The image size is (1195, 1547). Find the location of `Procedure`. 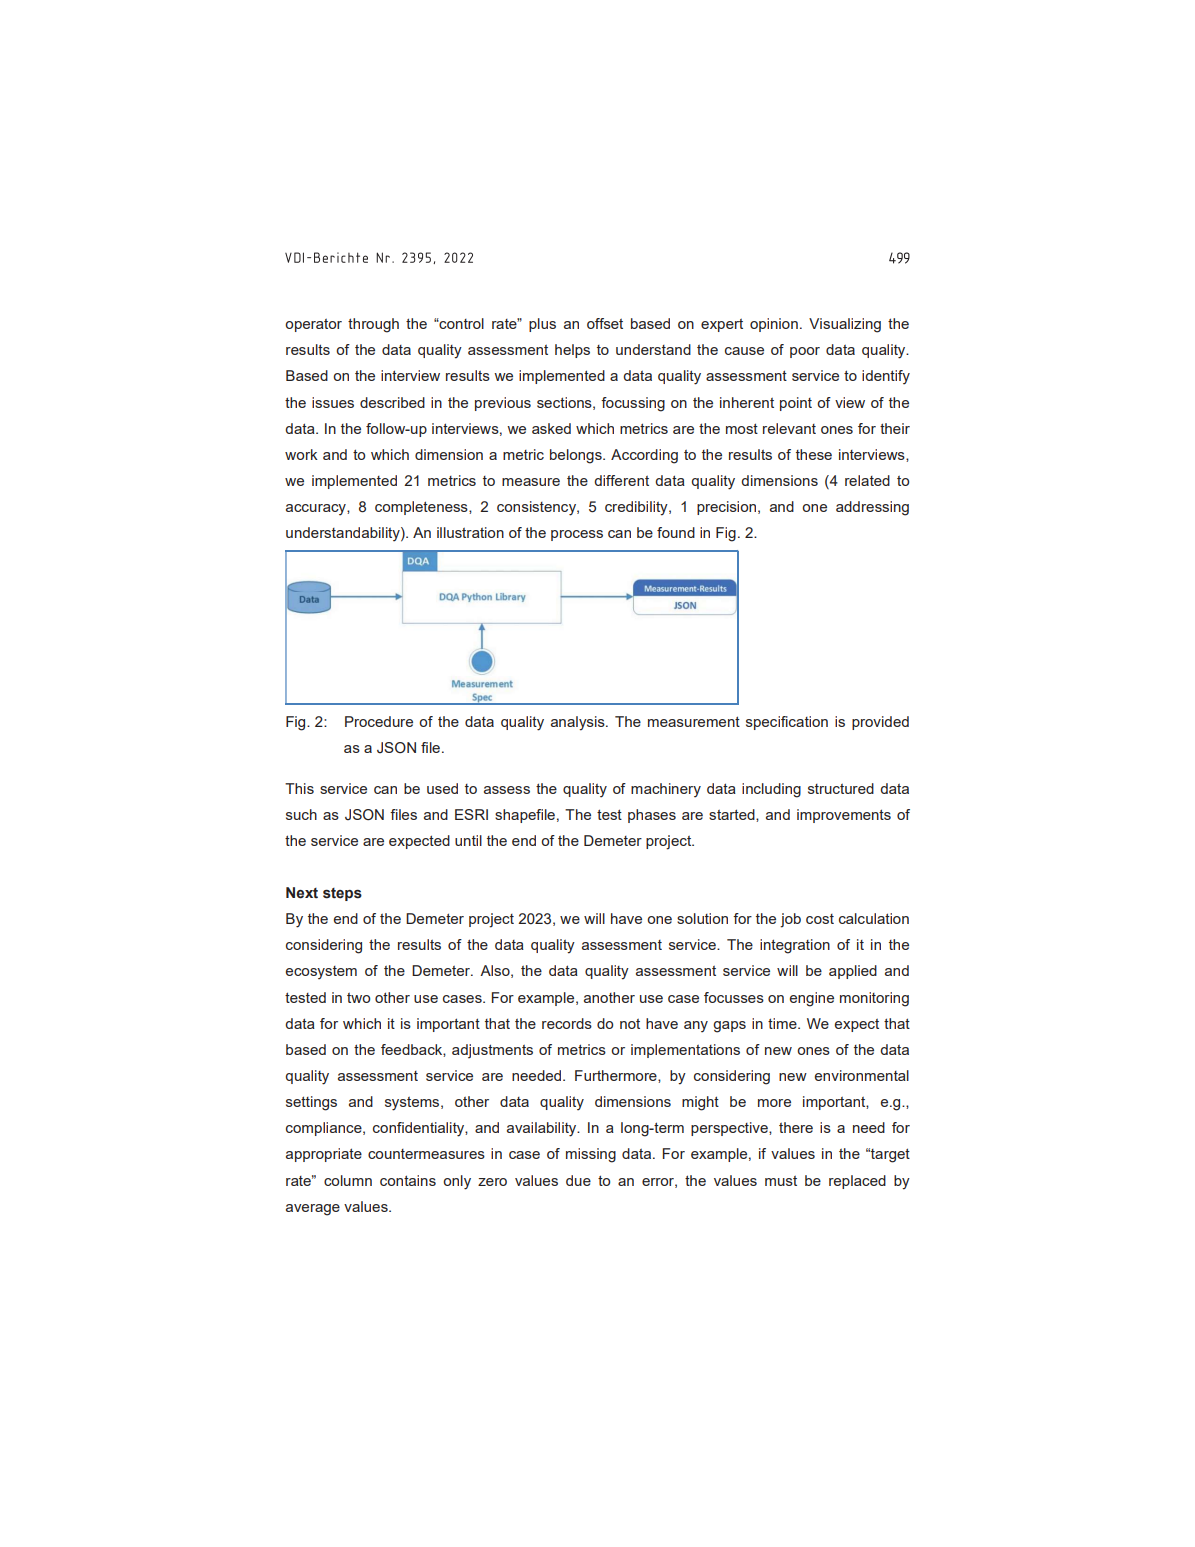

Procedure is located at coordinates (379, 721).
